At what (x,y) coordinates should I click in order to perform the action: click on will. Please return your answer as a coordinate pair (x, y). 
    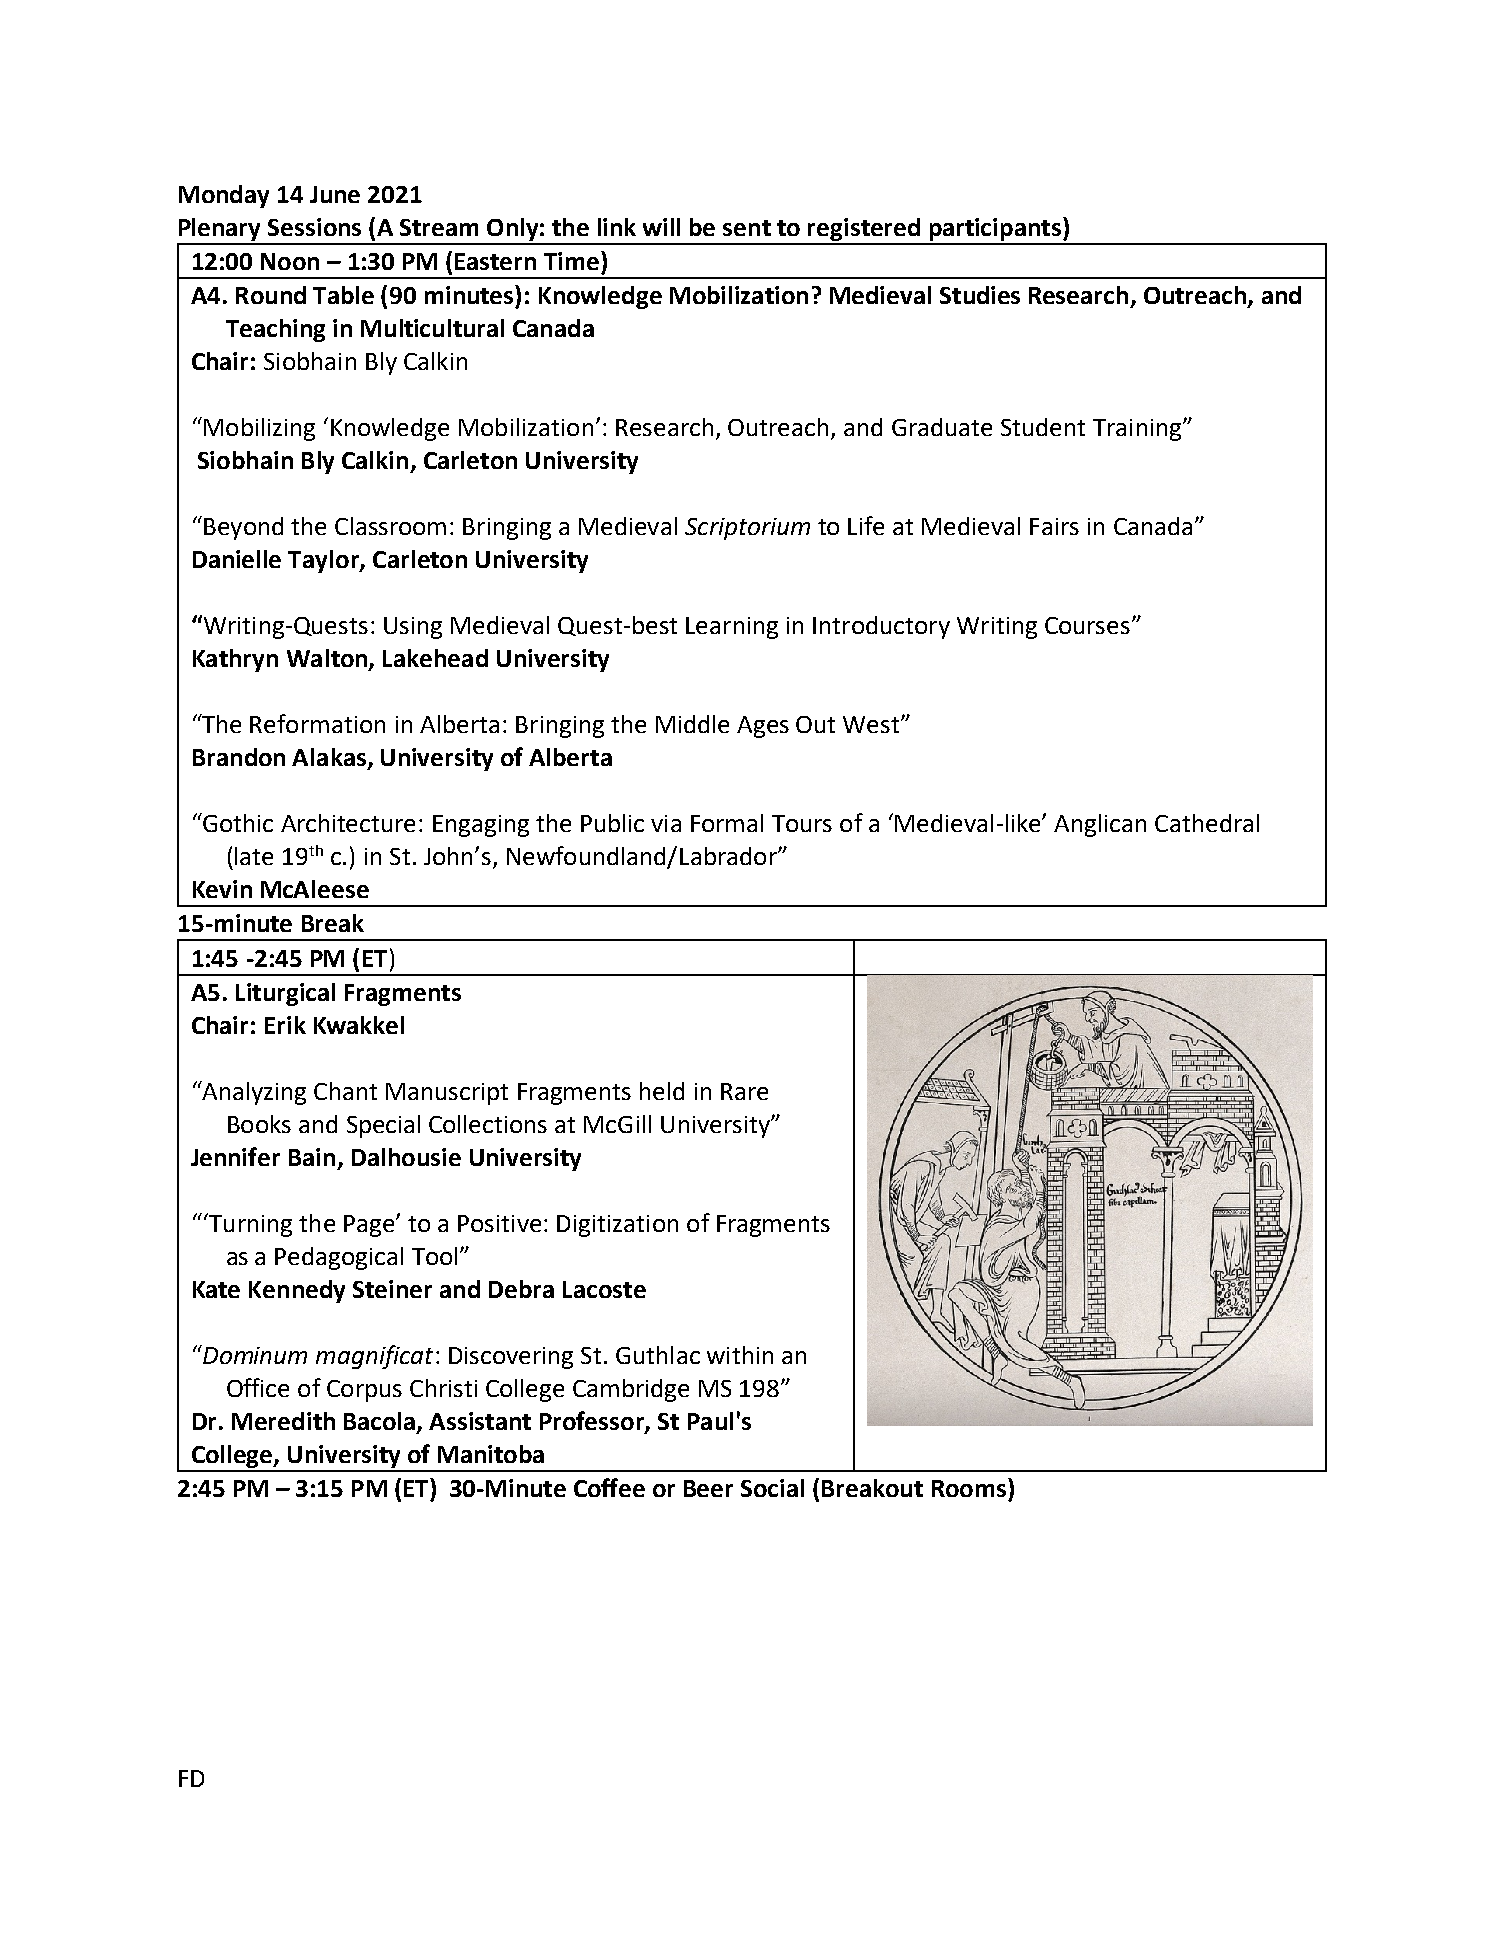
    Looking at the image, I should click on (661, 227).
